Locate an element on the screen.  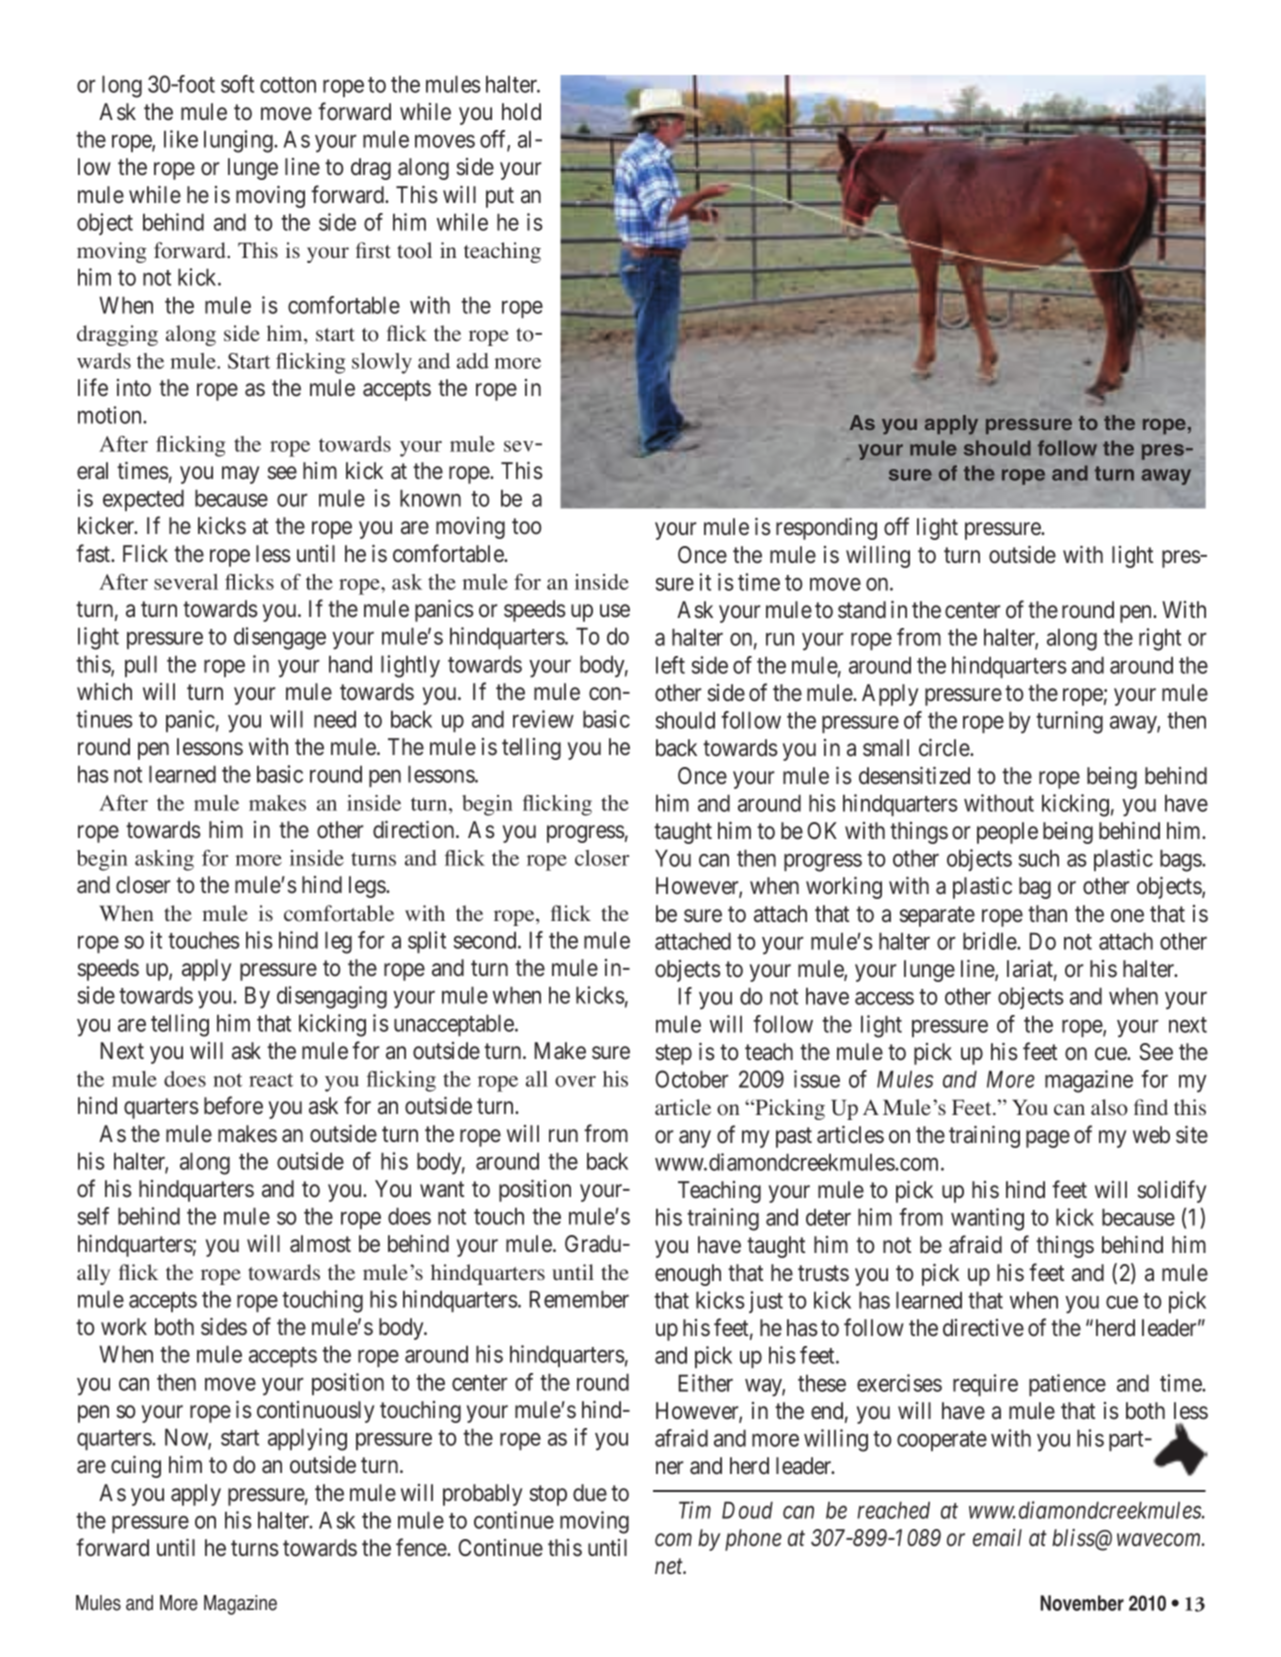
put is located at coordinates (500, 197).
